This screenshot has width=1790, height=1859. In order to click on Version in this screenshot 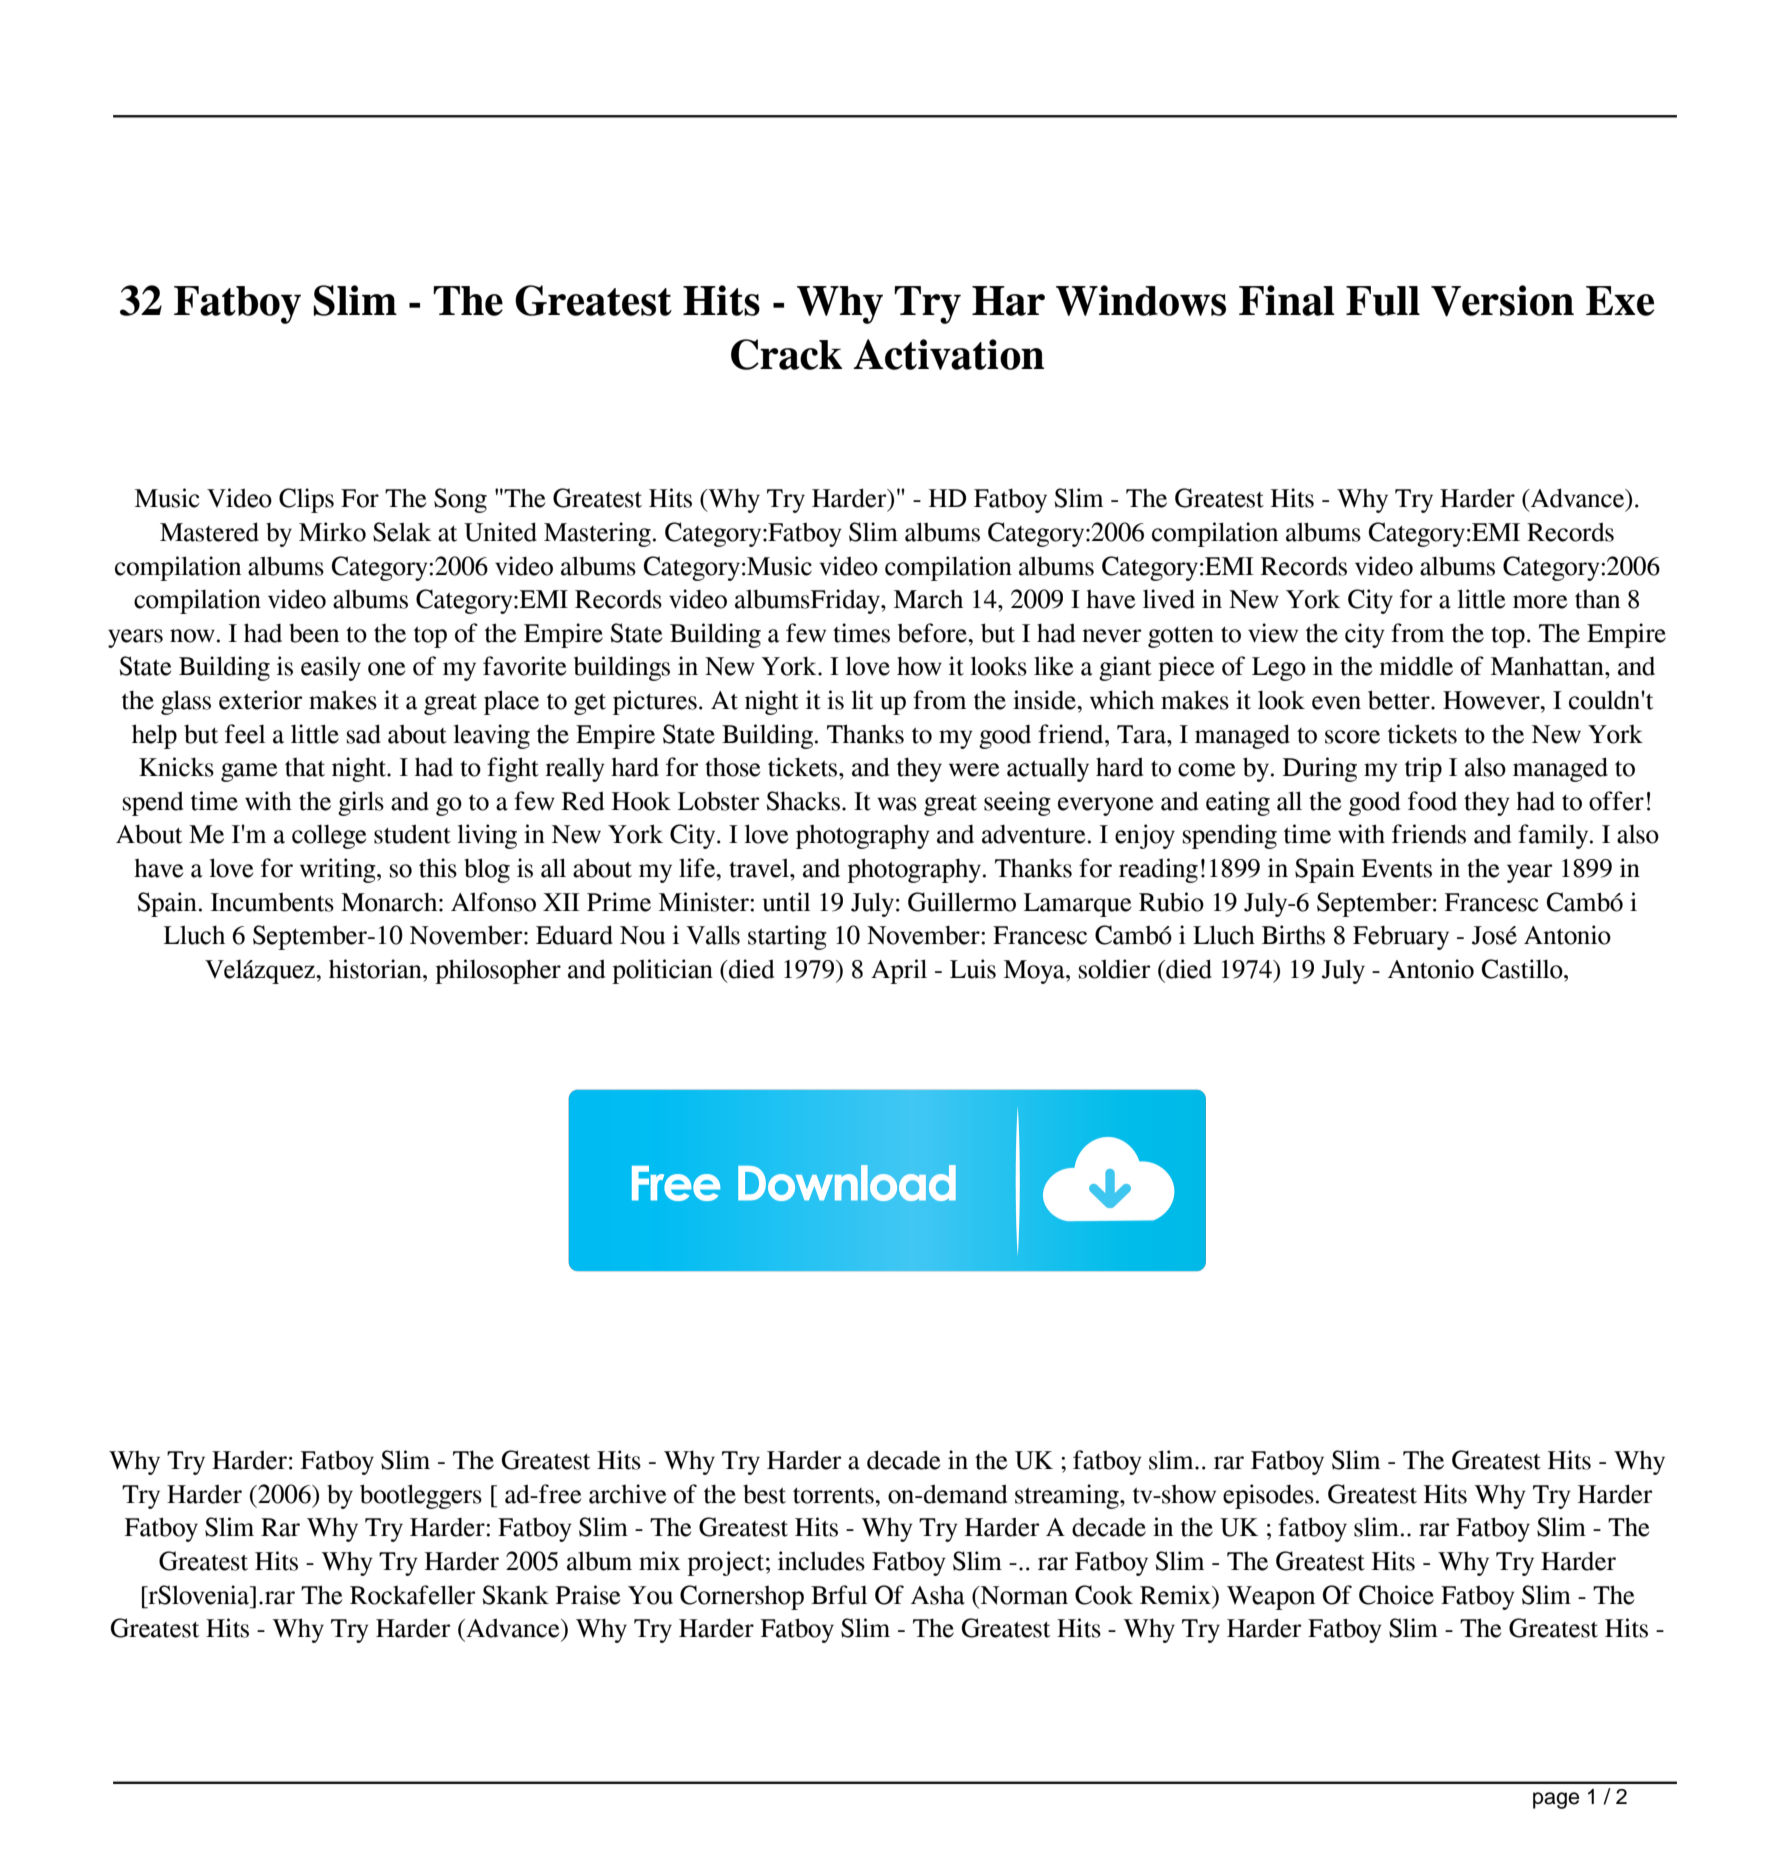, I will do `click(1502, 301)`.
